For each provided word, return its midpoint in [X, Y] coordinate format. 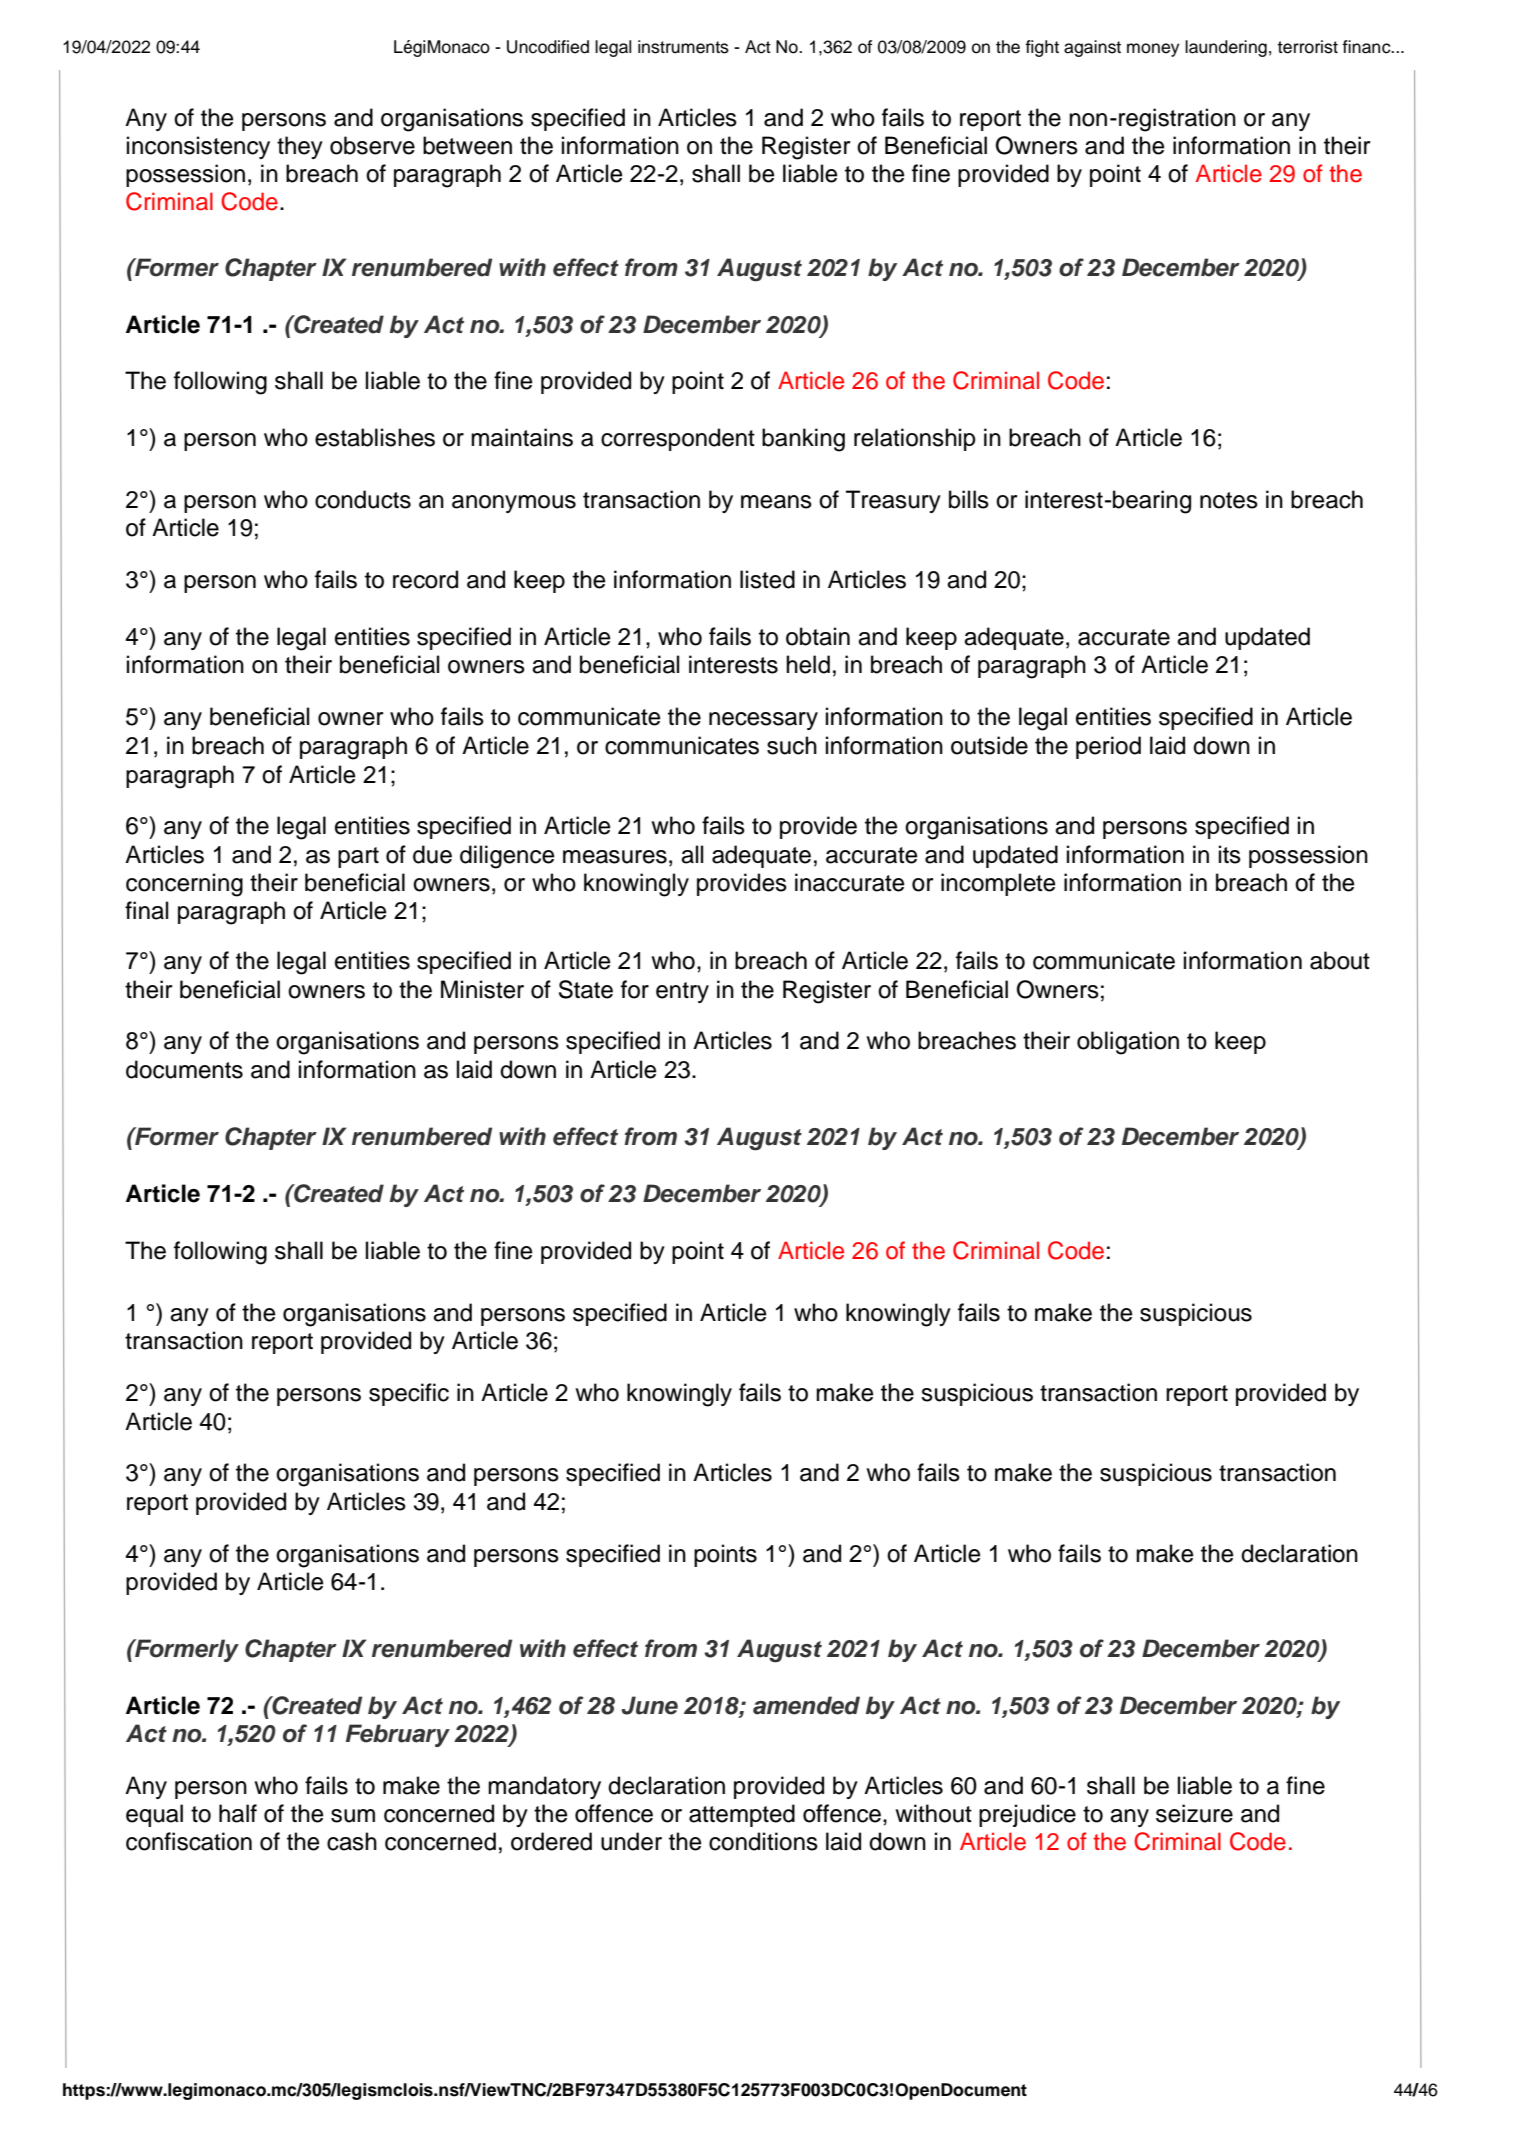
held [808, 664]
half [238, 1813]
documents [184, 1069]
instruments [683, 47]
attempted [742, 1815]
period [1108, 747]
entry [682, 992]
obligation [1128, 1043]
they [300, 147]
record [425, 579]
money [1153, 50]
